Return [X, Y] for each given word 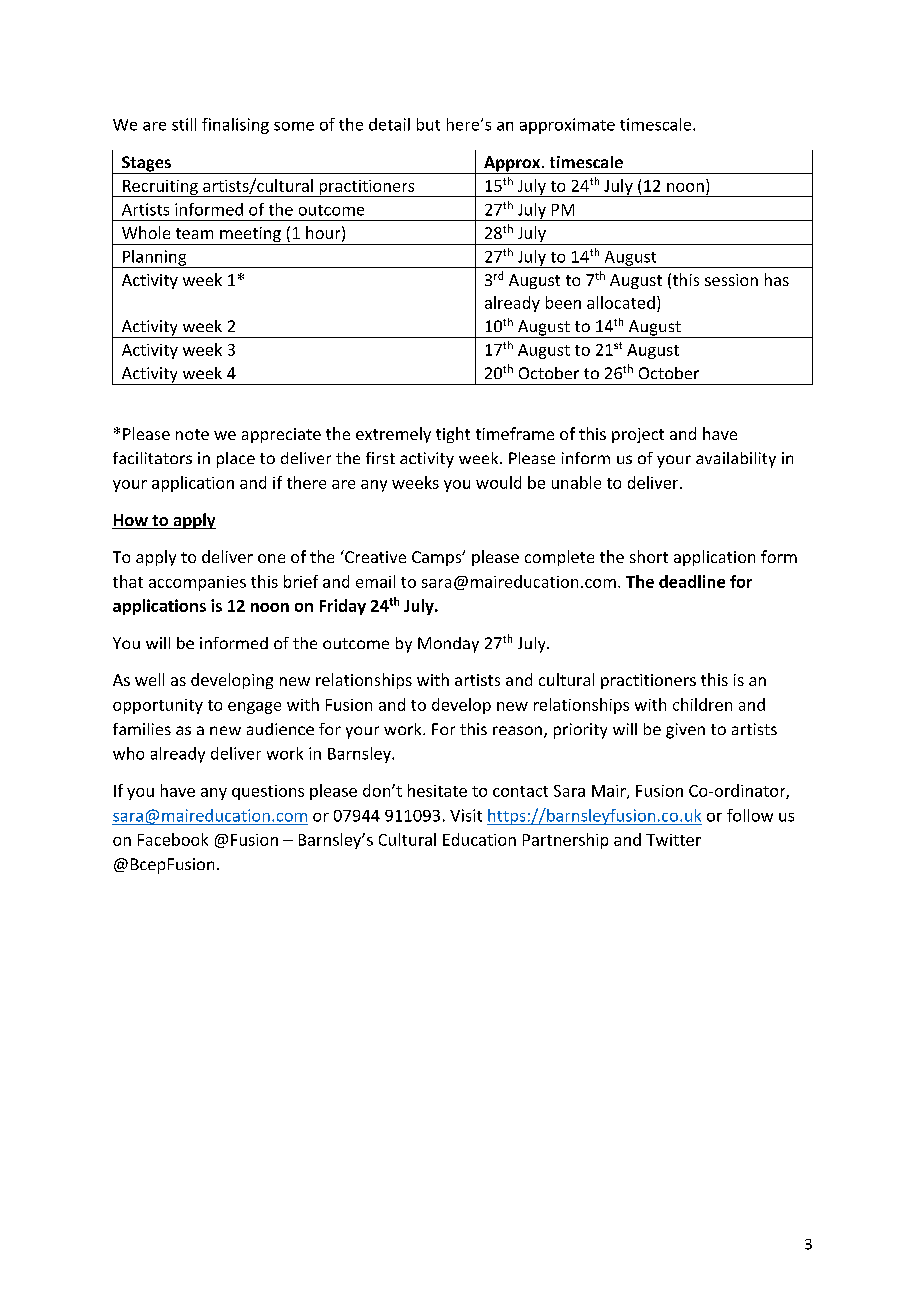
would [498, 482]
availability [736, 460]
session [731, 280]
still [184, 124]
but [428, 124]
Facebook [173, 839]
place [236, 460]
